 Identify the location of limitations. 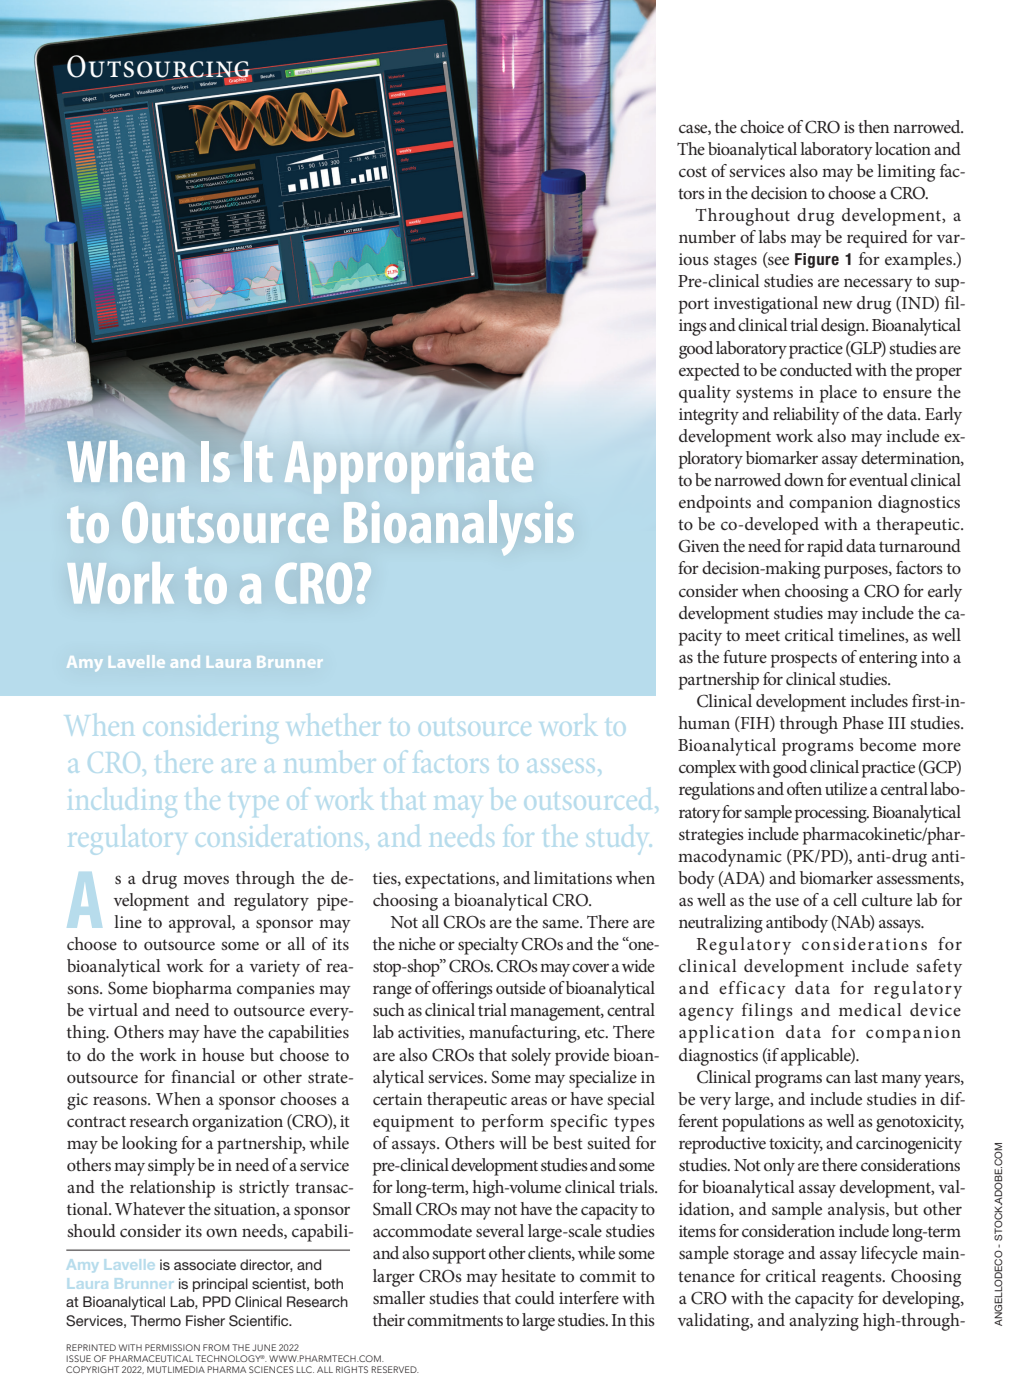
(573, 877).
